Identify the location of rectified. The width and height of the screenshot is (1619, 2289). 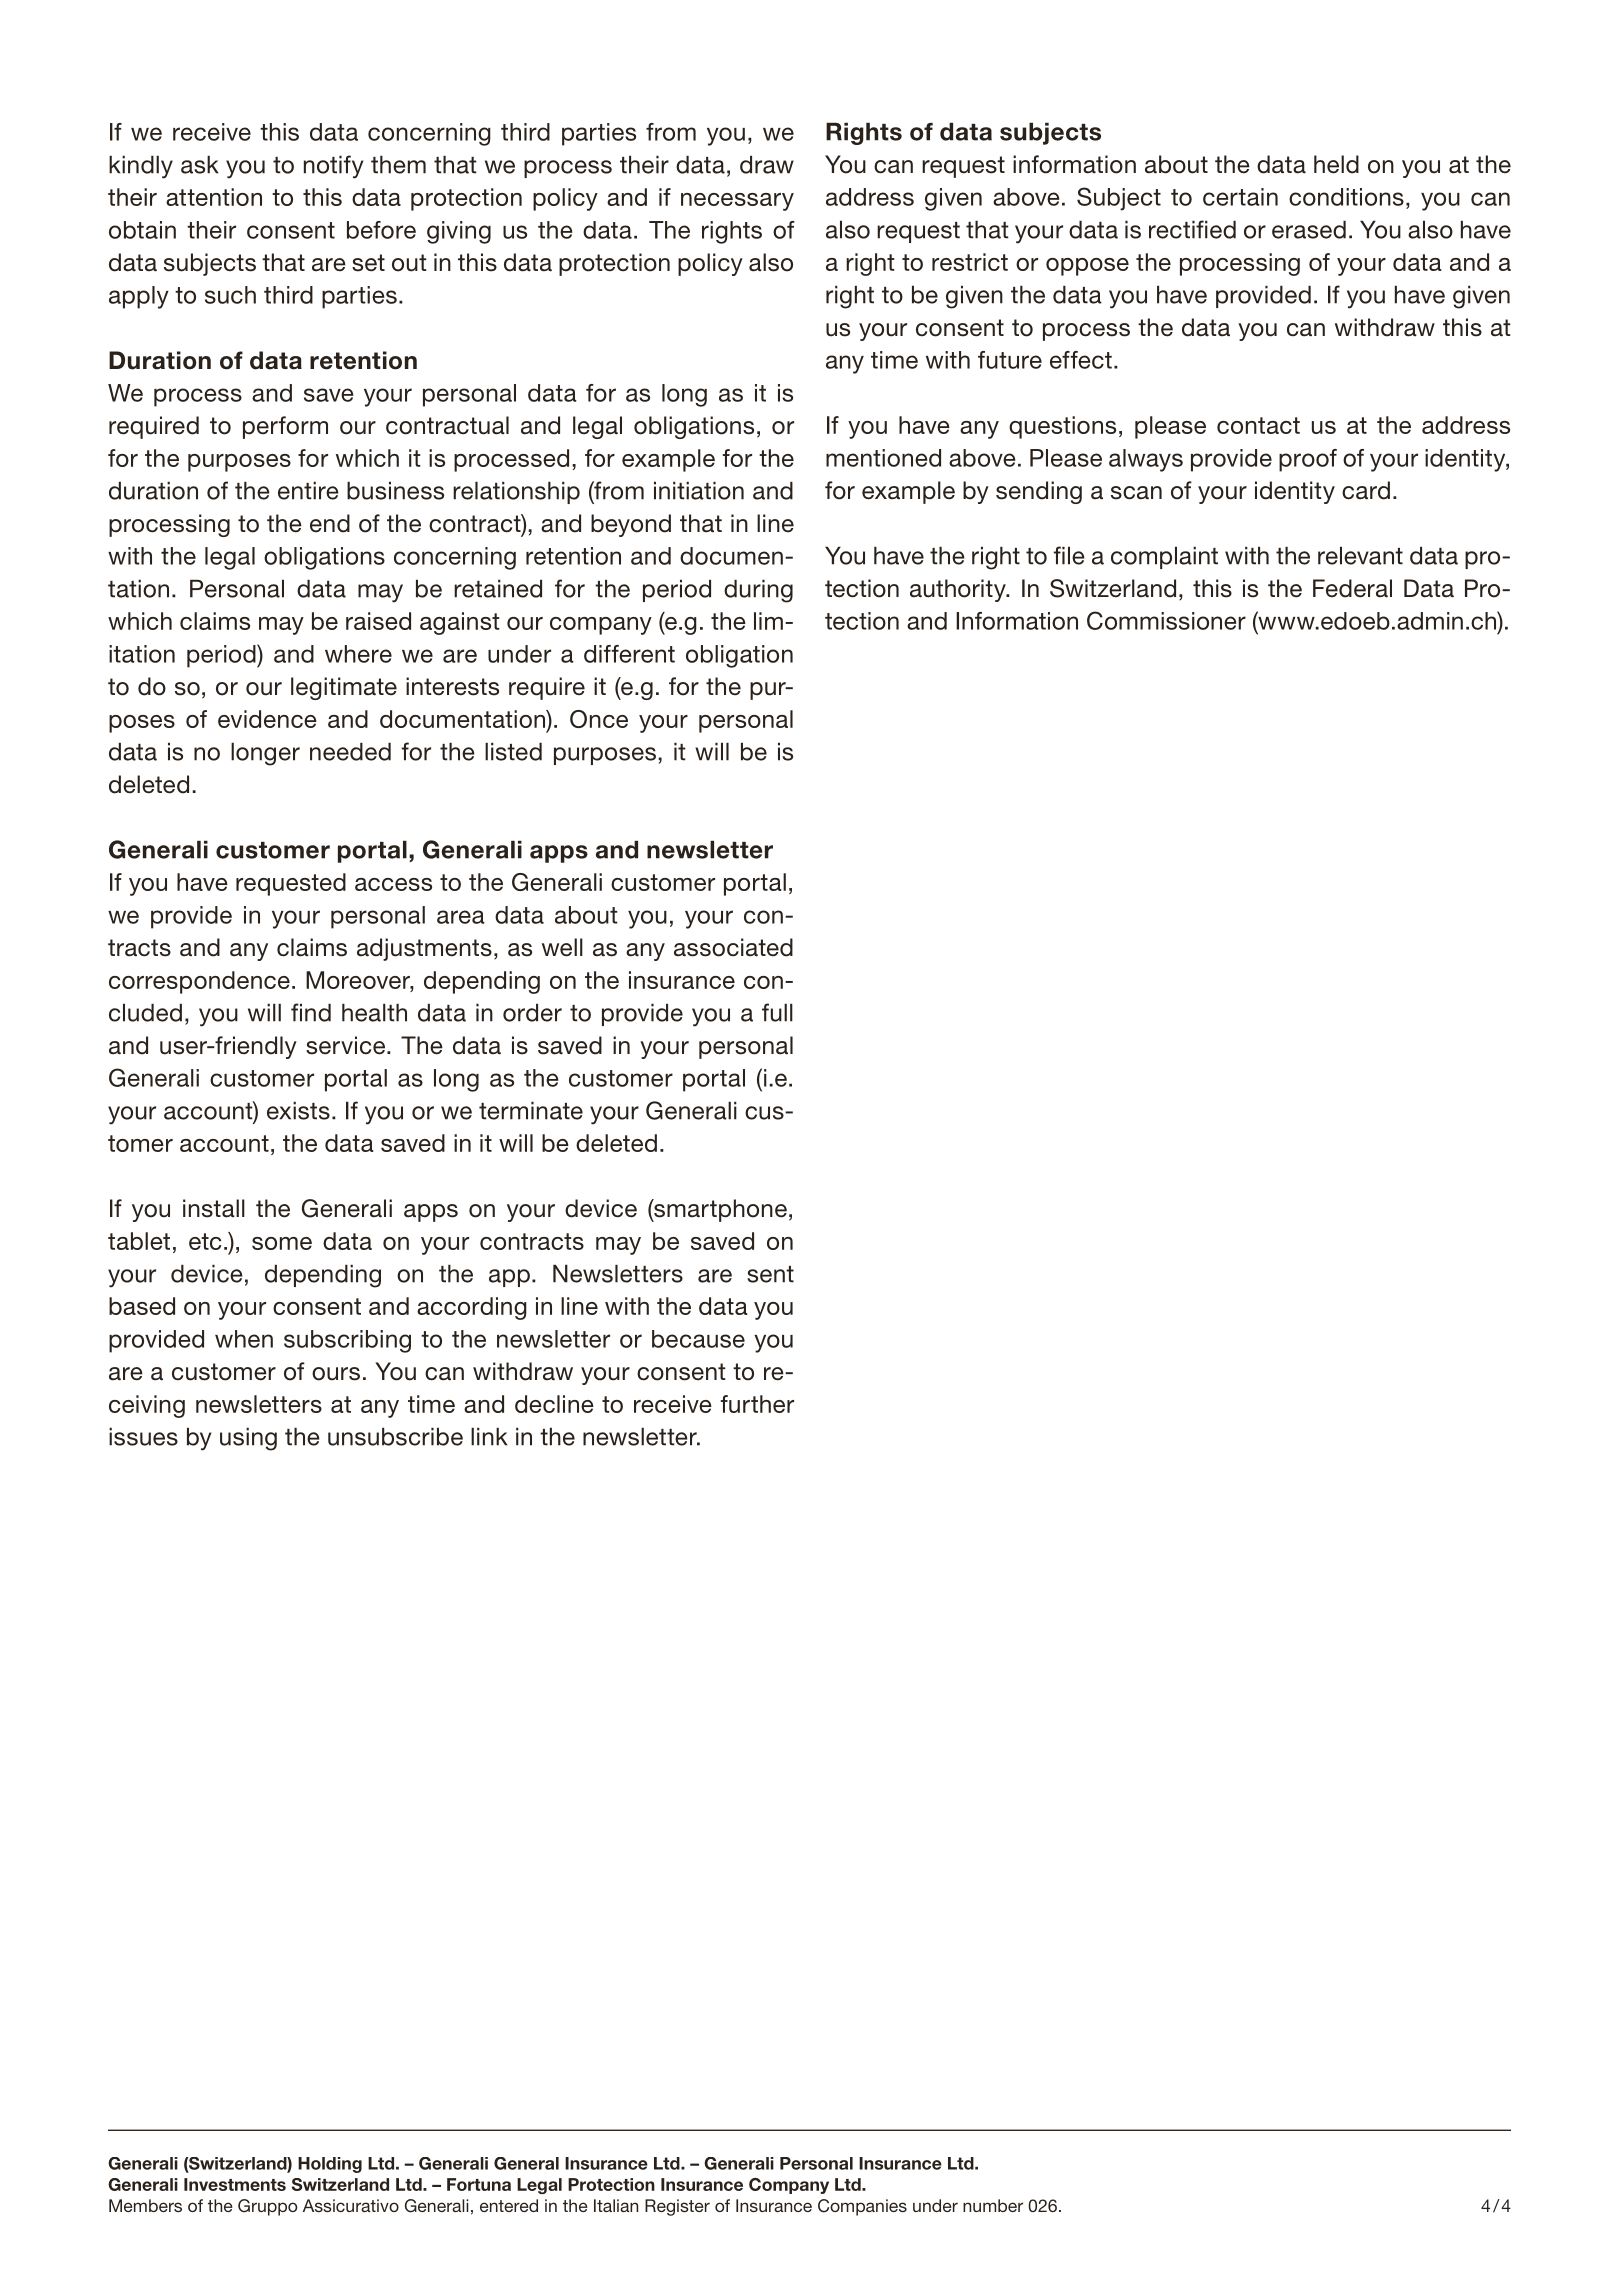
(1192, 229).
